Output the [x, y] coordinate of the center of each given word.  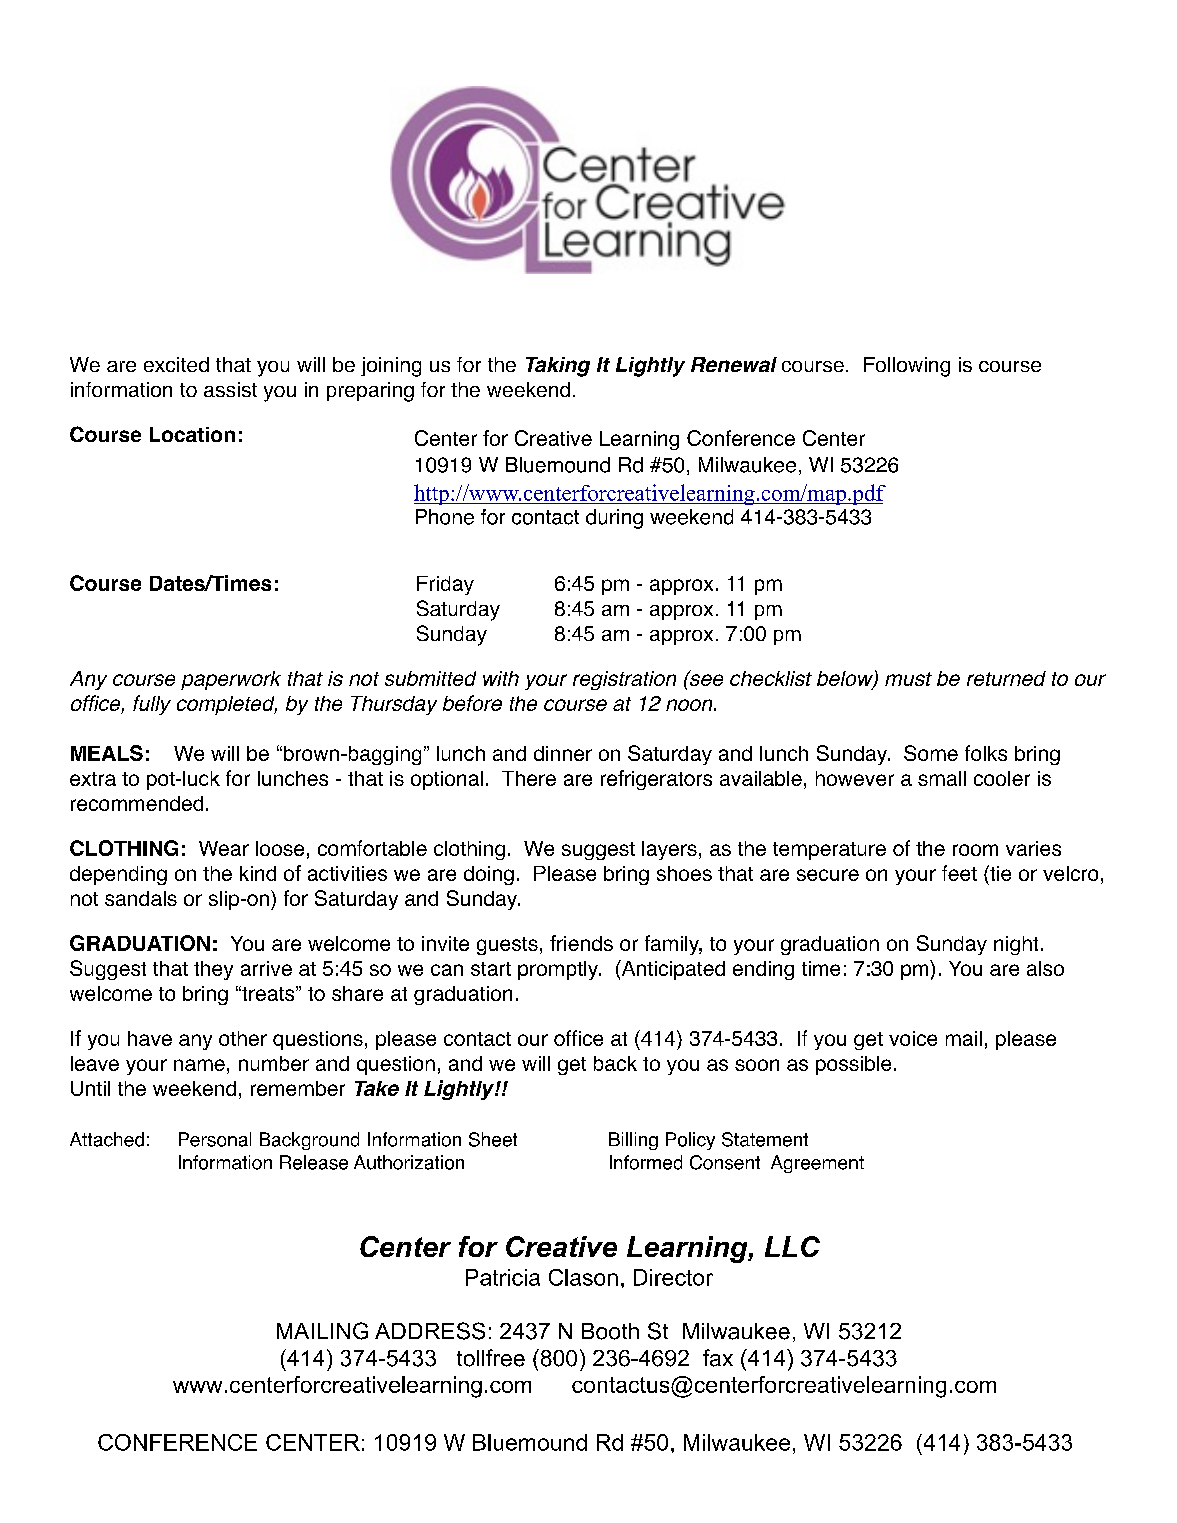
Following [907, 367]
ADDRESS [430, 1331]
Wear [224, 848]
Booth [610, 1331]
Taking [558, 367]
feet [959, 873]
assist [230, 389]
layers [669, 850]
